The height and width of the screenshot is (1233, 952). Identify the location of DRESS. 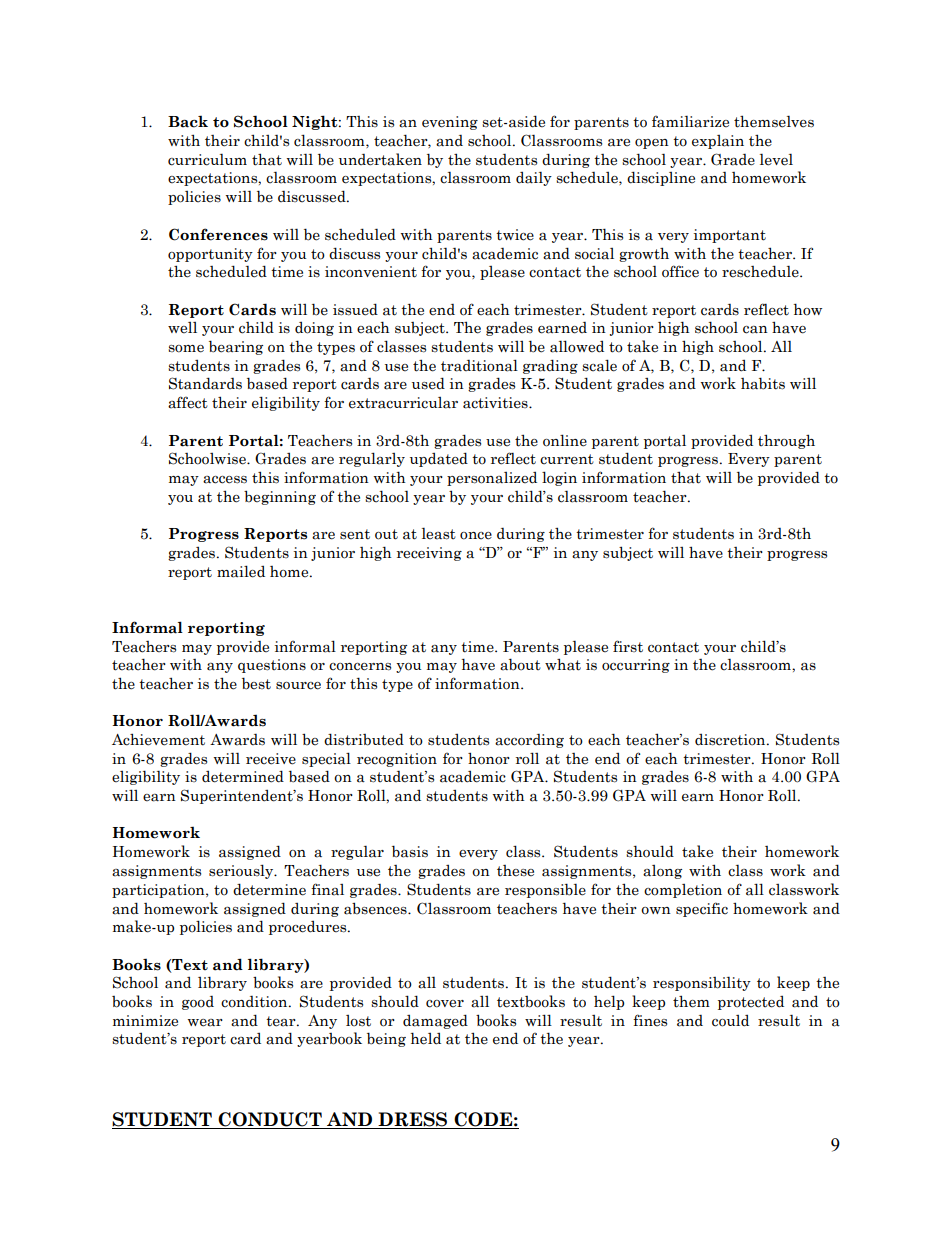
(413, 1120).
